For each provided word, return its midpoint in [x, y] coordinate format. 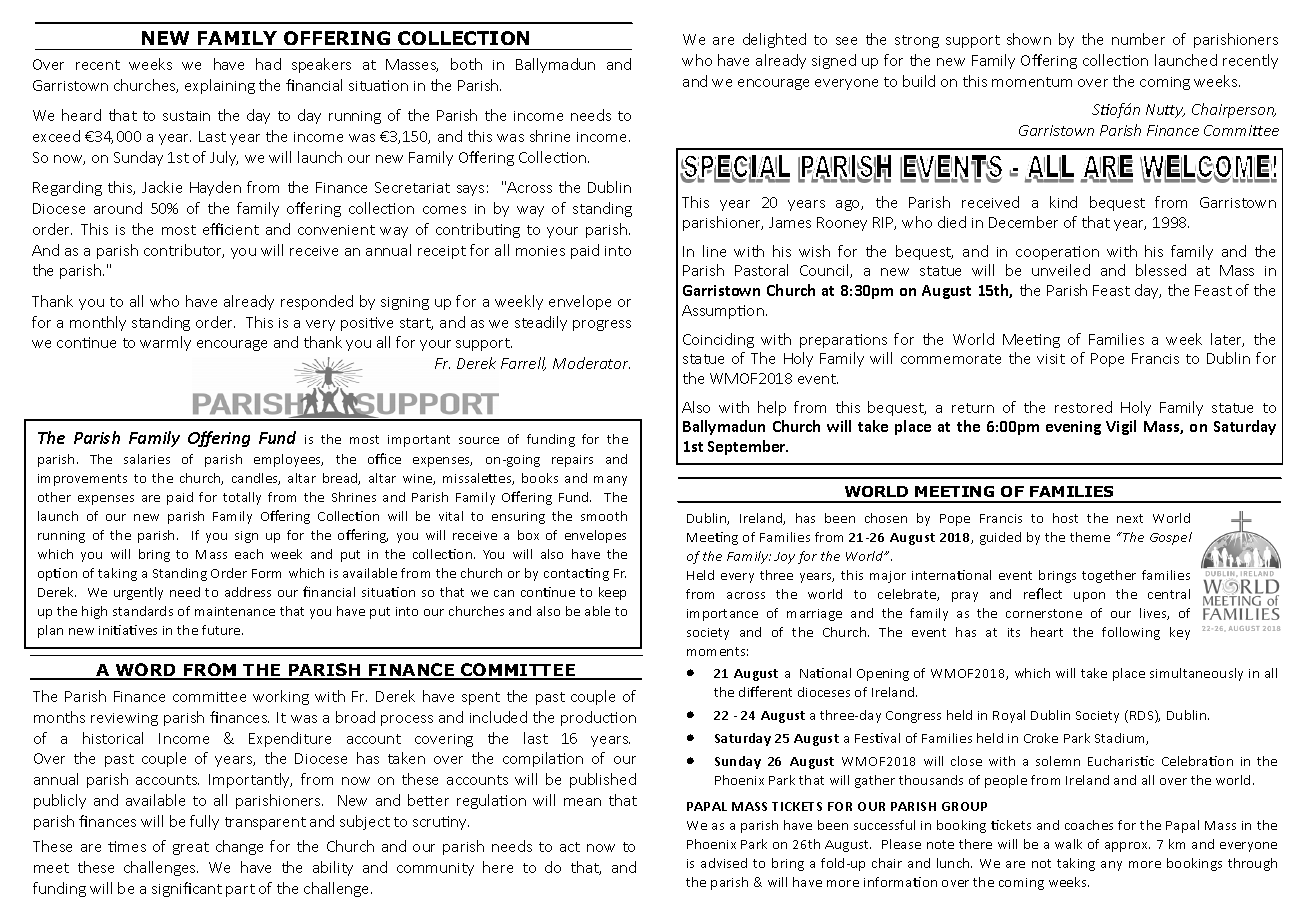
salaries [147, 459]
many [610, 481]
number [1138, 39]
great [191, 848]
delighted [774, 40]
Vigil [1121, 427]
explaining [220, 86]
